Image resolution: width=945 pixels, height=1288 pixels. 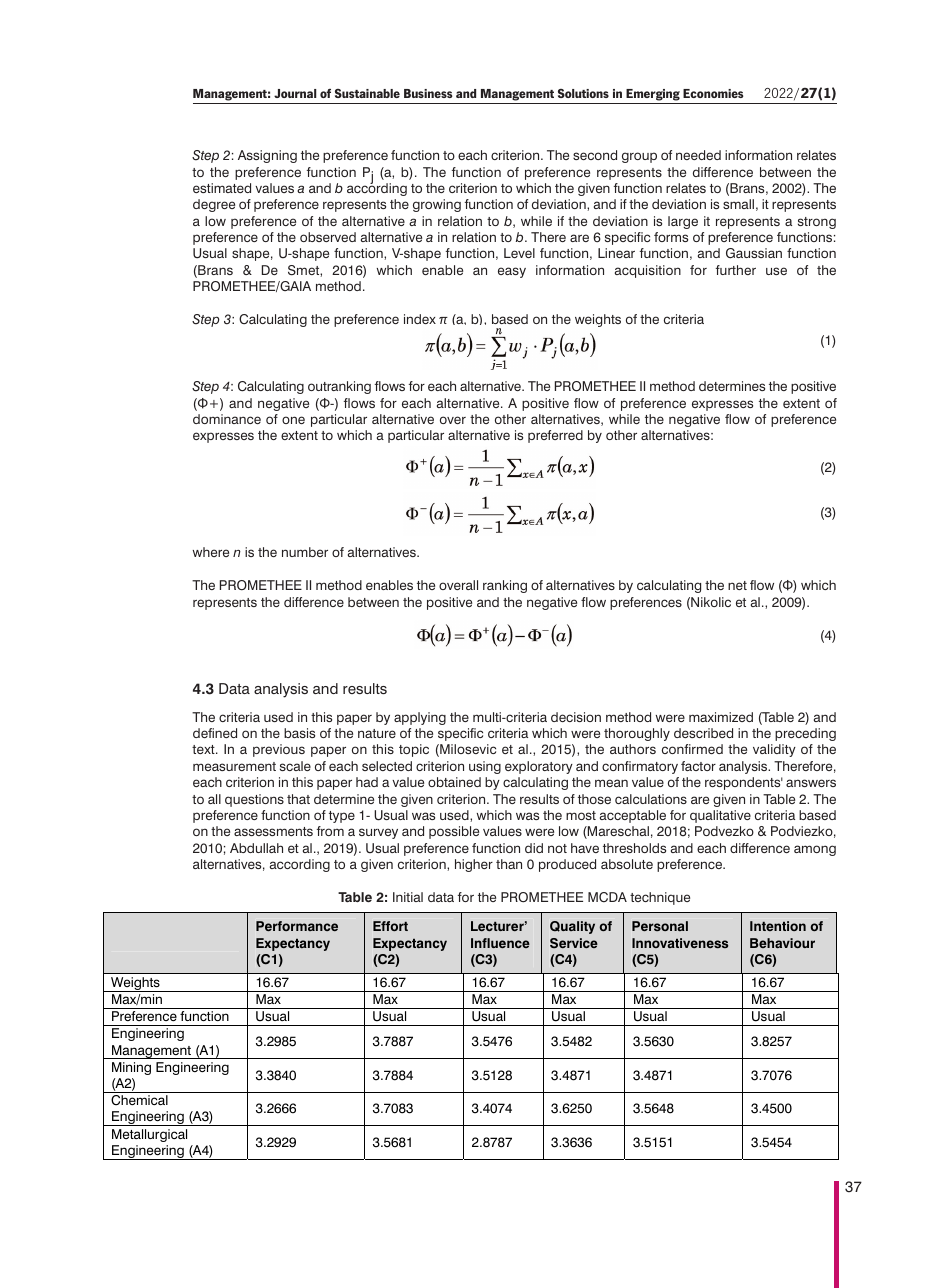 What do you see at coordinates (256, 848) in the image?
I see `Abdullah` at bounding box center [256, 848].
